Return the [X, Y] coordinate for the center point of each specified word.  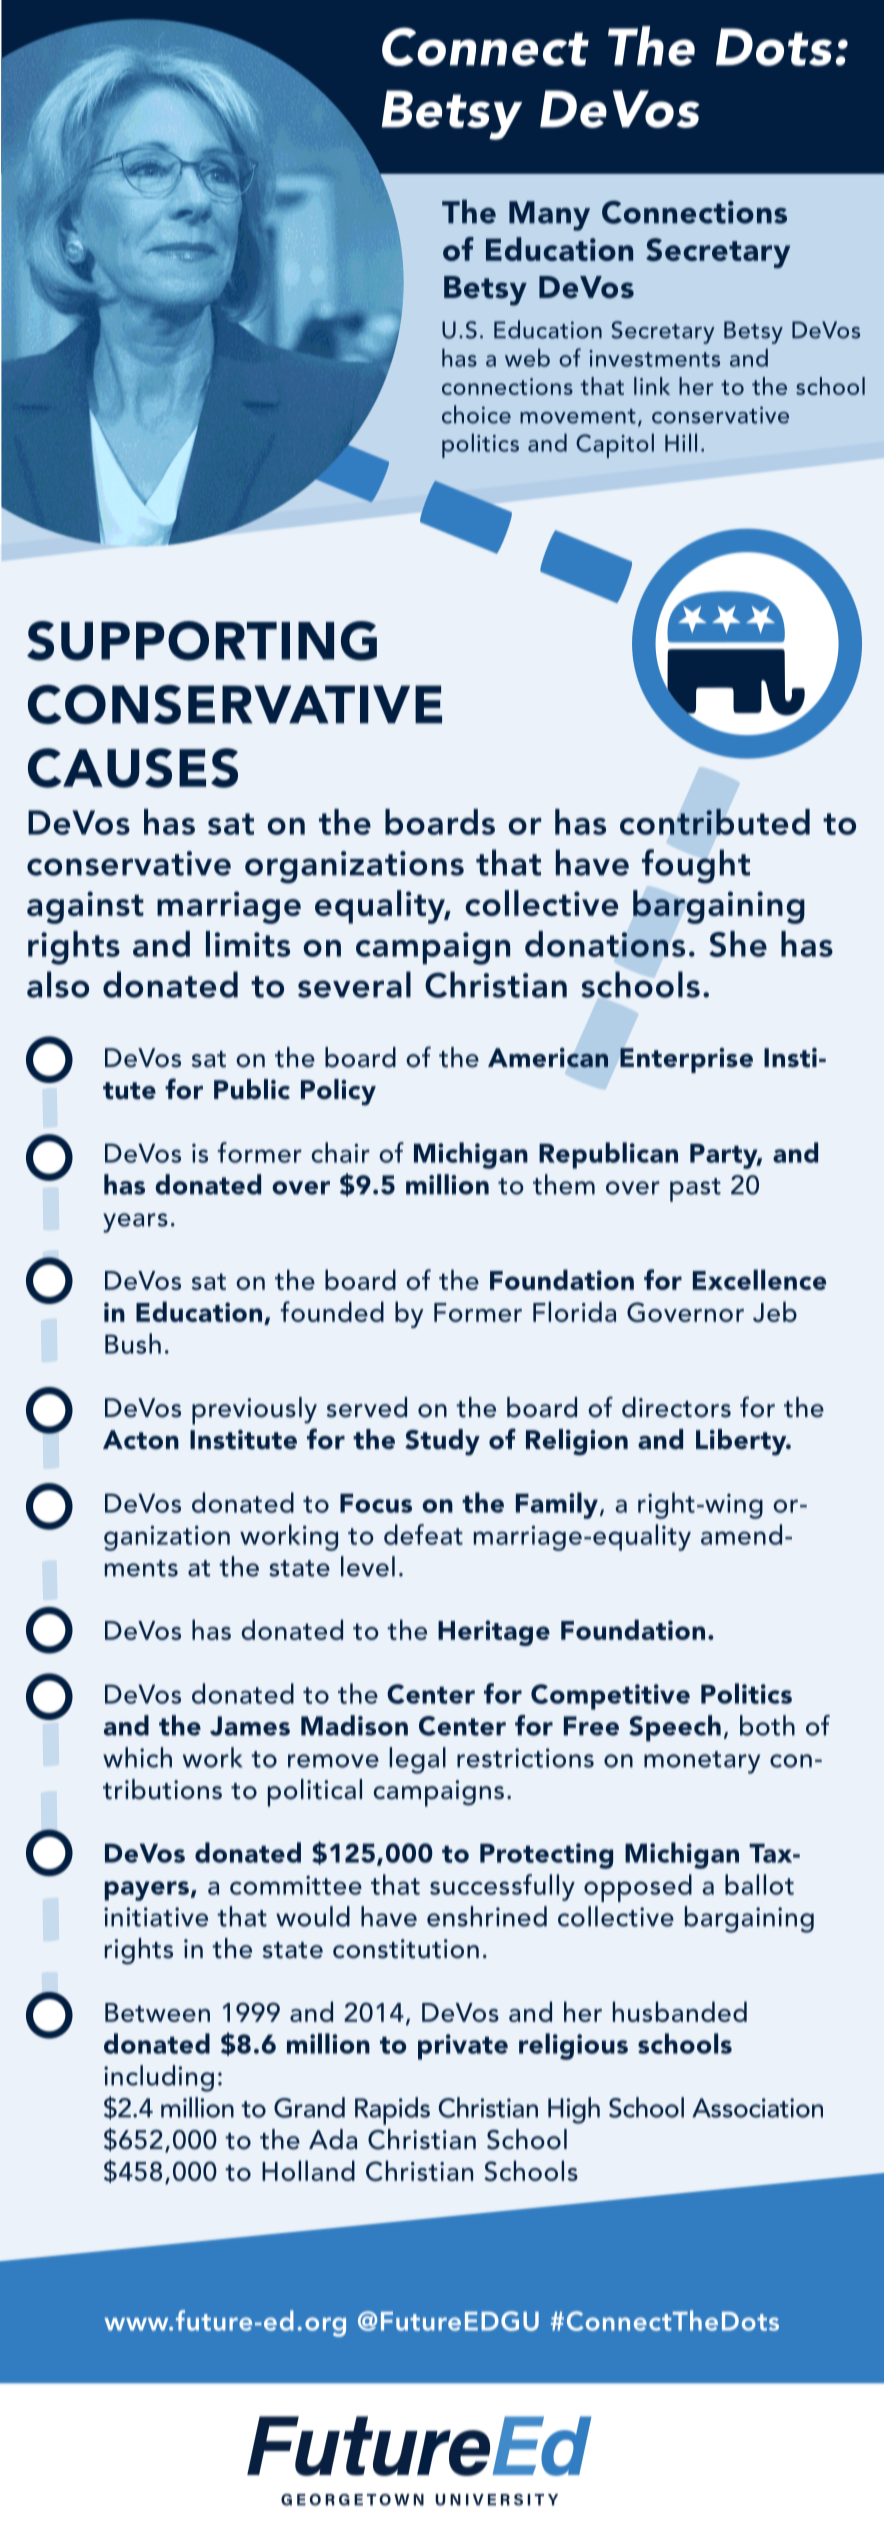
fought [696, 866]
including [159, 2078]
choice [476, 414]
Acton [141, 1440]
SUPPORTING [202, 641]
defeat [423, 1534]
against [85, 907]
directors [676, 1407]
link [652, 386]
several [354, 984]
